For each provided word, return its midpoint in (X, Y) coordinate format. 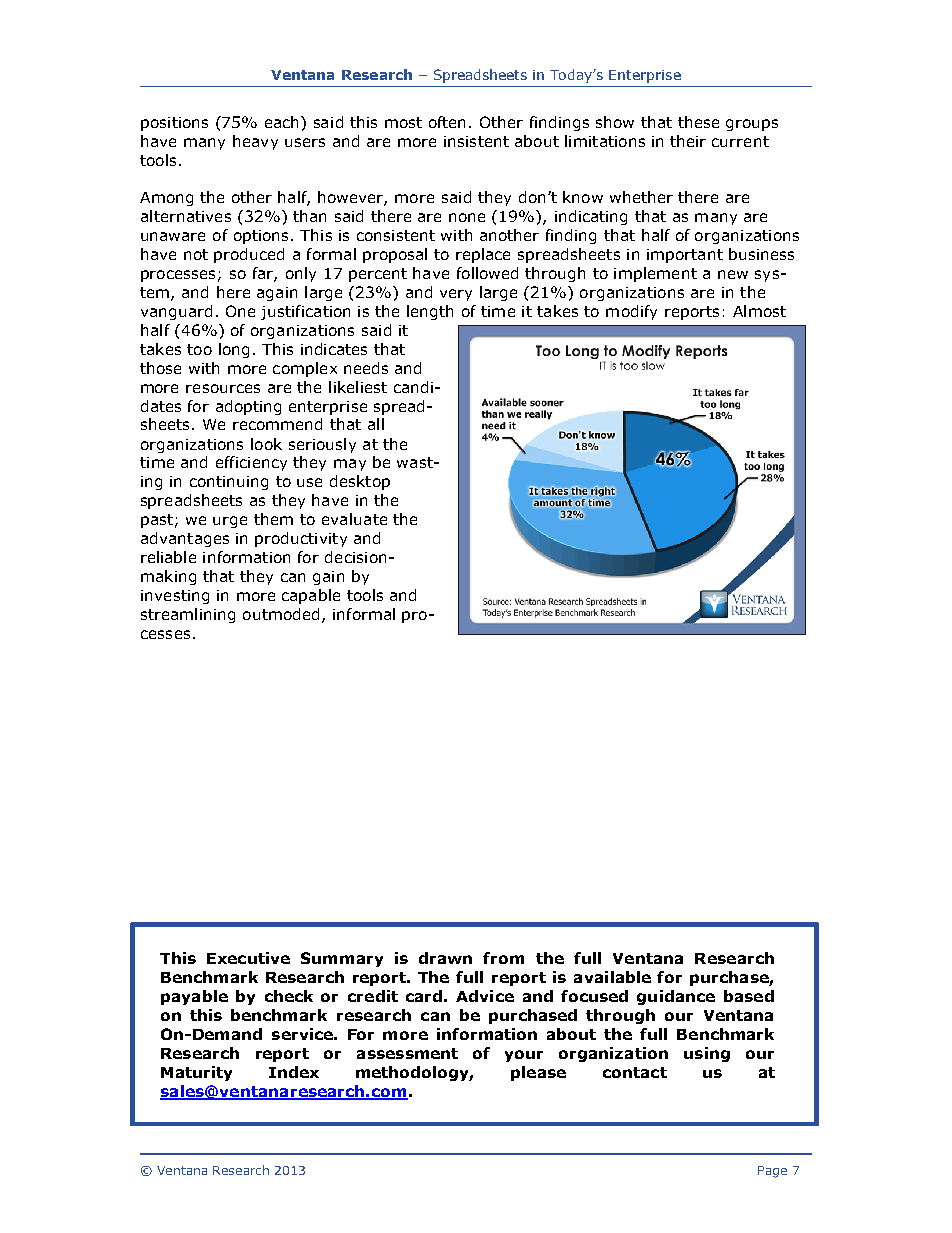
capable (311, 596)
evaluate (354, 519)
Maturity (196, 1073)
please (538, 1073)
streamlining (188, 615)
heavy (255, 142)
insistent (476, 141)
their (688, 141)
